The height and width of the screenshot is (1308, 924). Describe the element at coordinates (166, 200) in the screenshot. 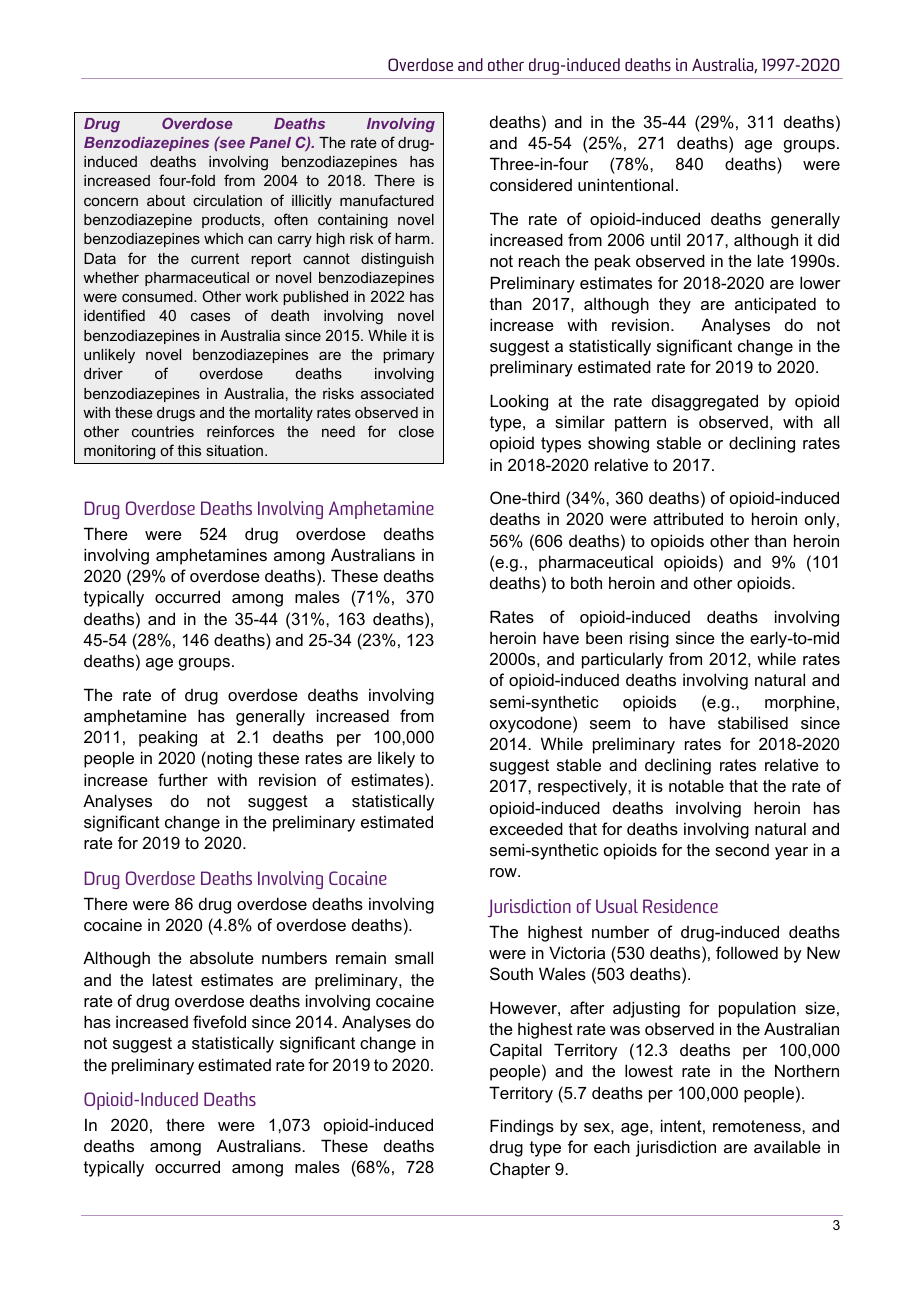

I see `about` at that location.
